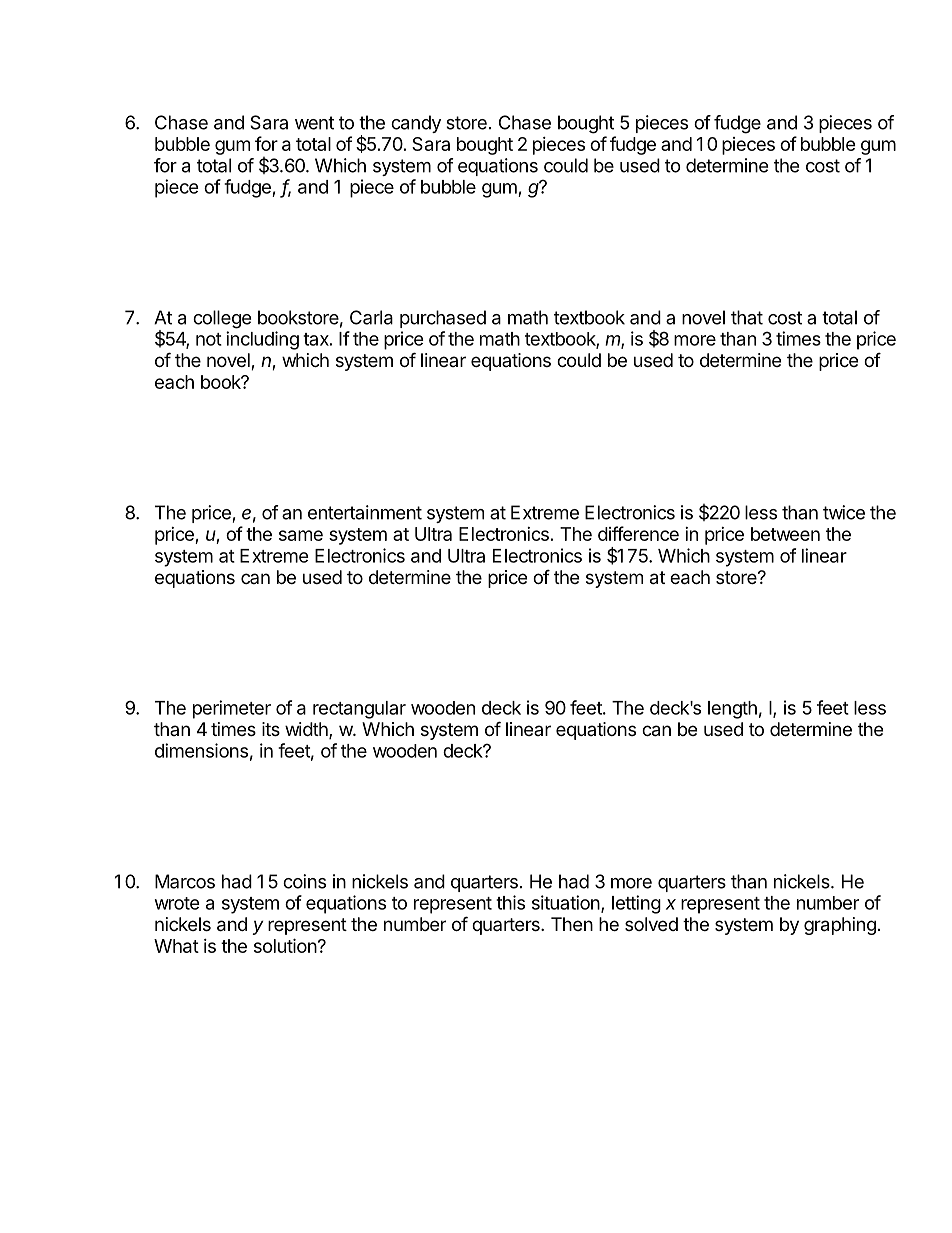 This document has height=1233, width=952. I want to click on entertainment, so click(365, 512).
